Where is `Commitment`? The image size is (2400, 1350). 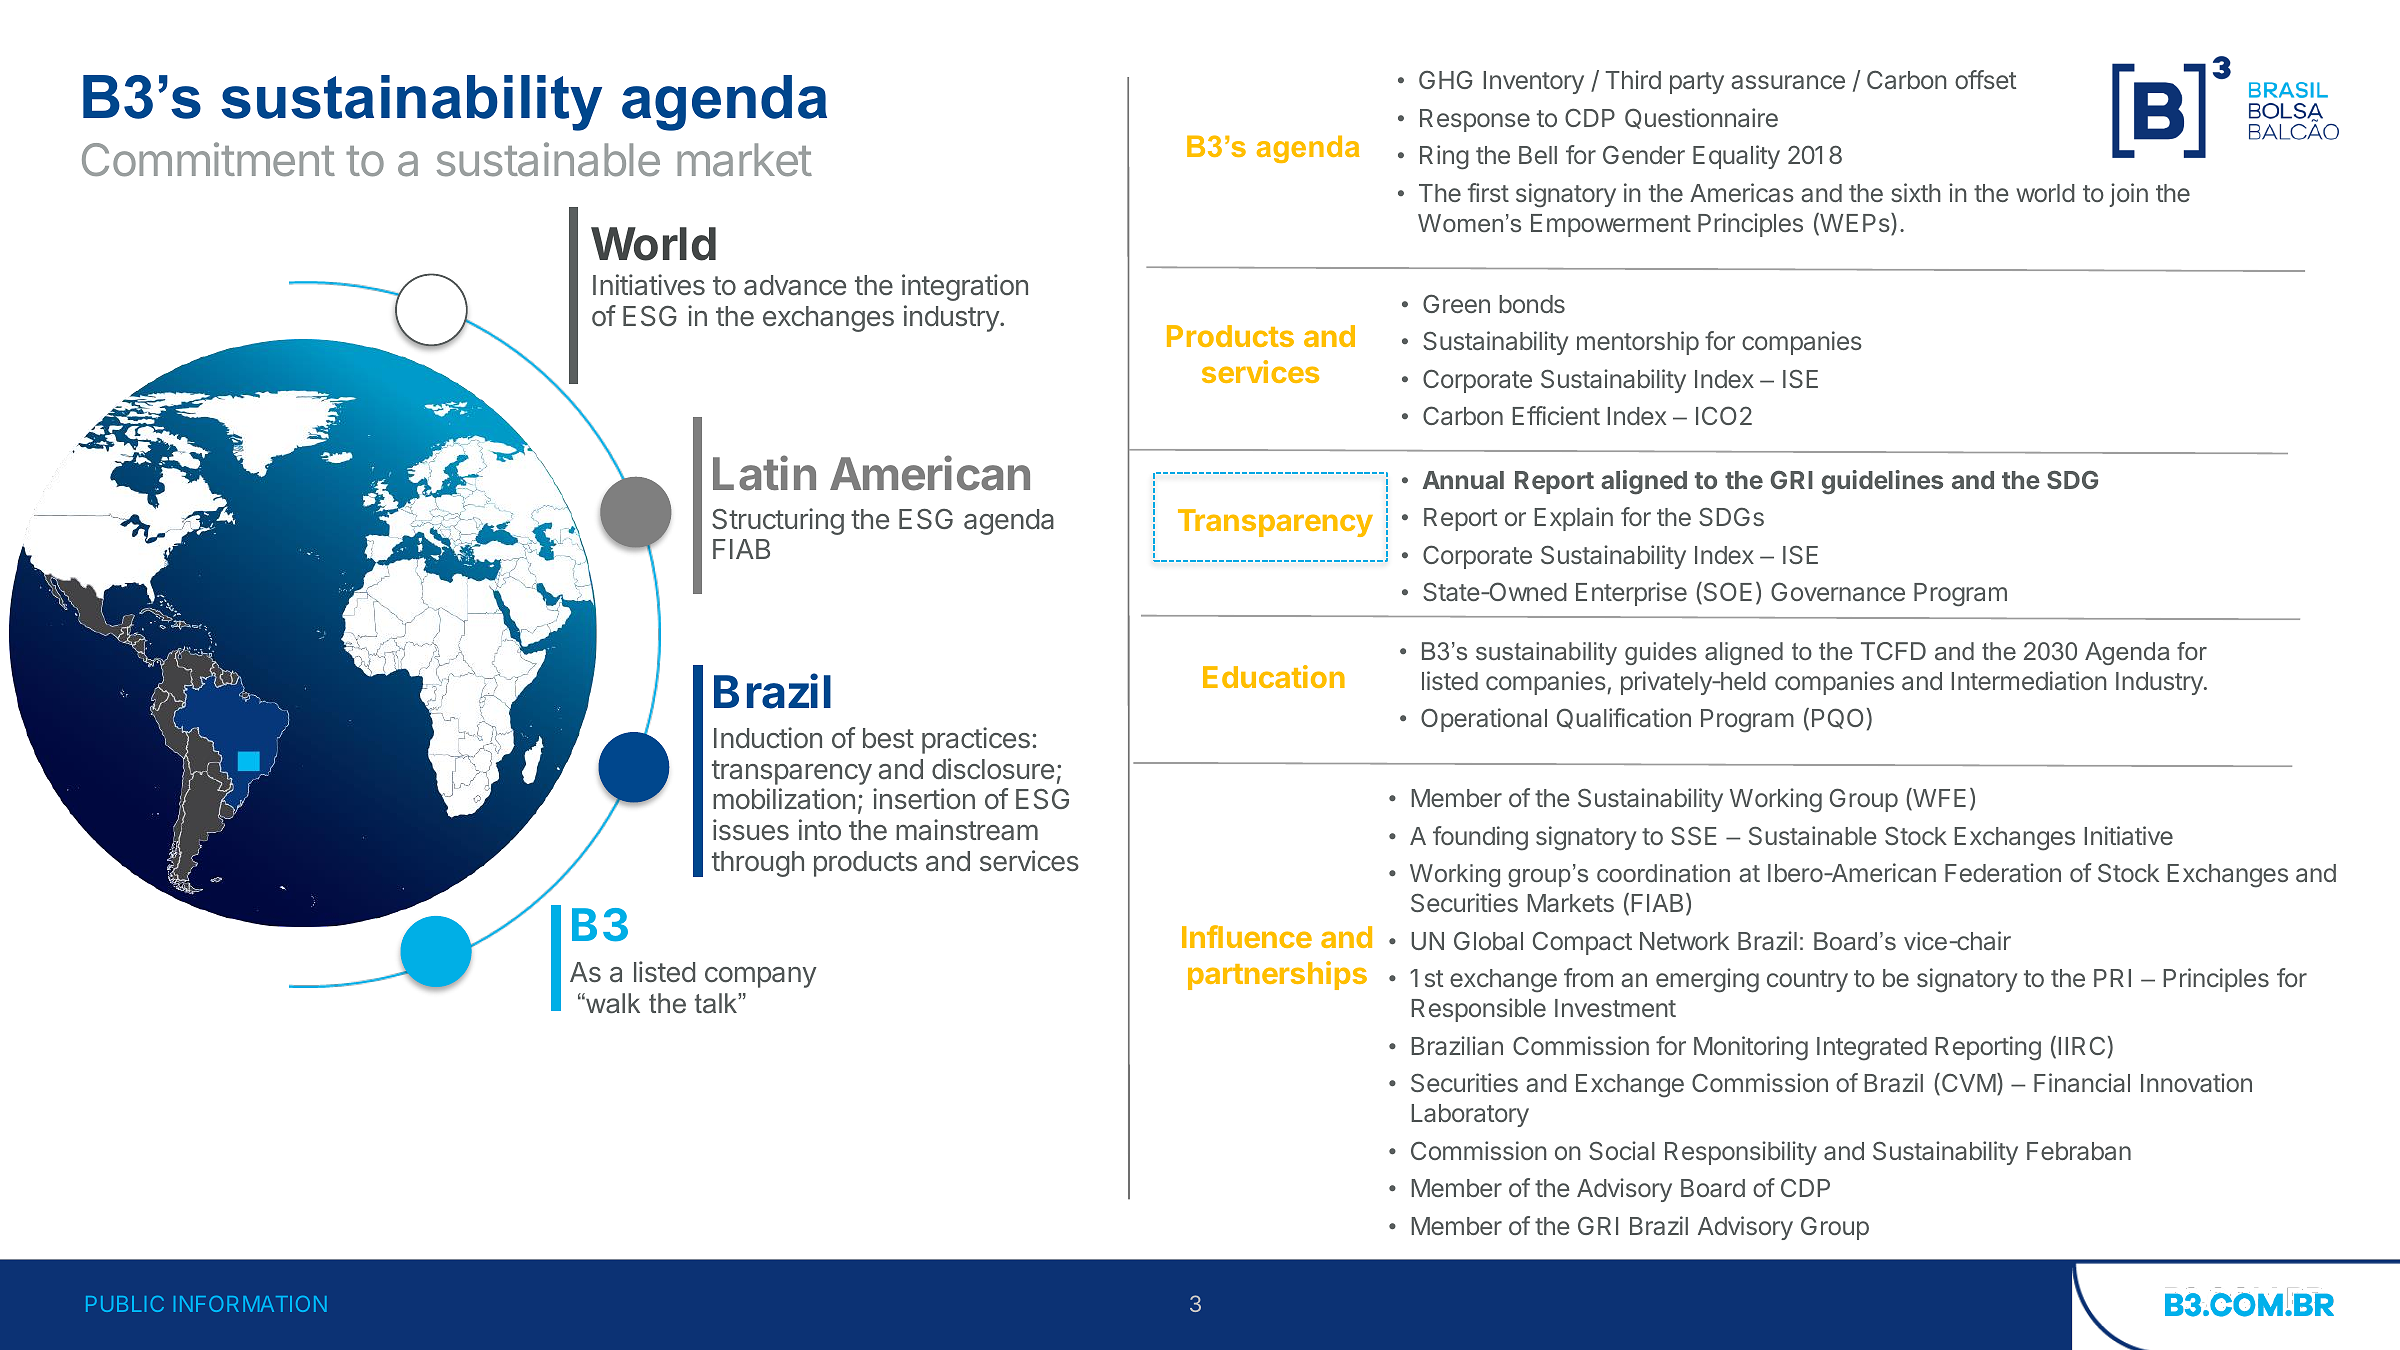
Commitment is located at coordinates (208, 159).
